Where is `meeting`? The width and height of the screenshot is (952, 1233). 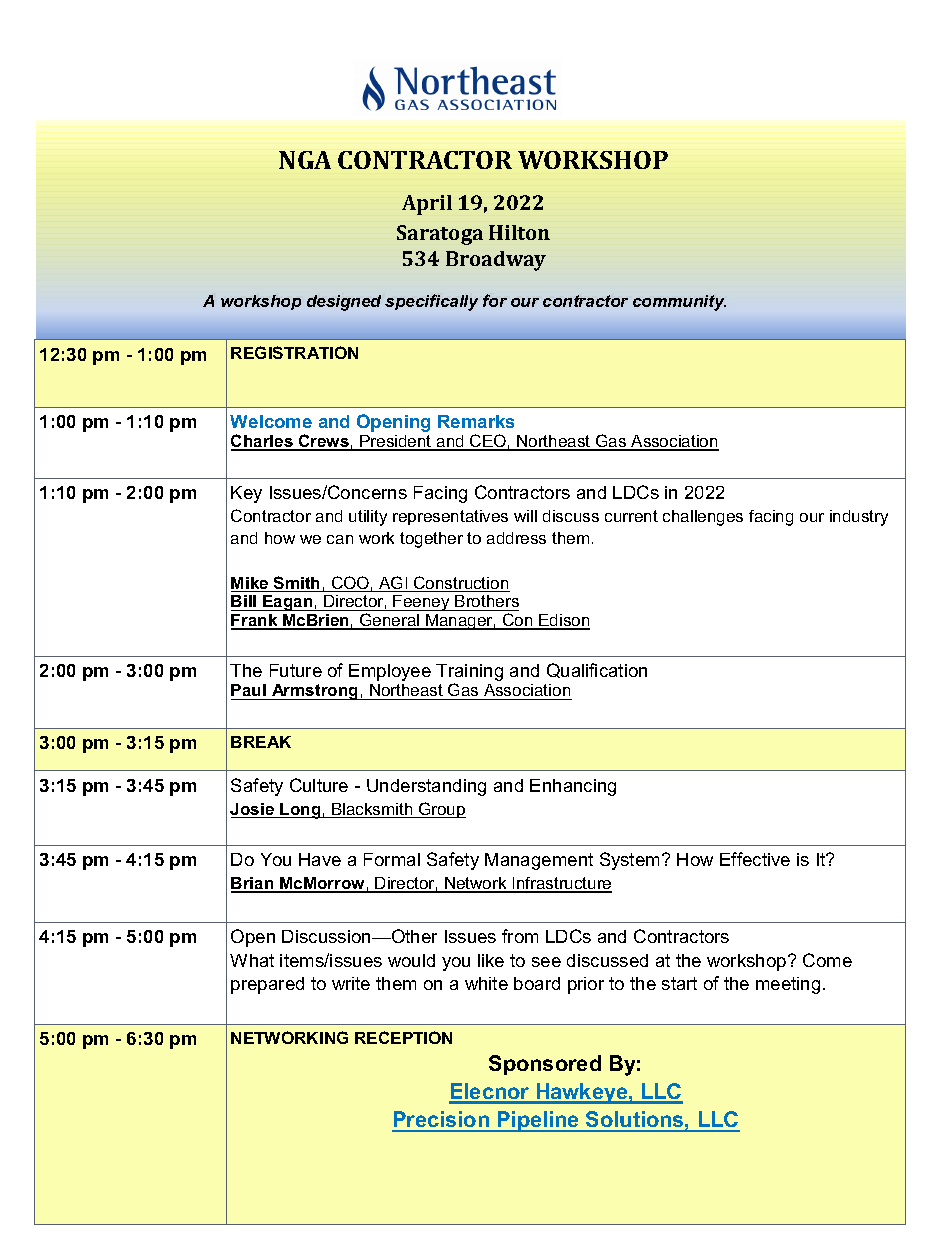 meeting is located at coordinates (788, 985).
